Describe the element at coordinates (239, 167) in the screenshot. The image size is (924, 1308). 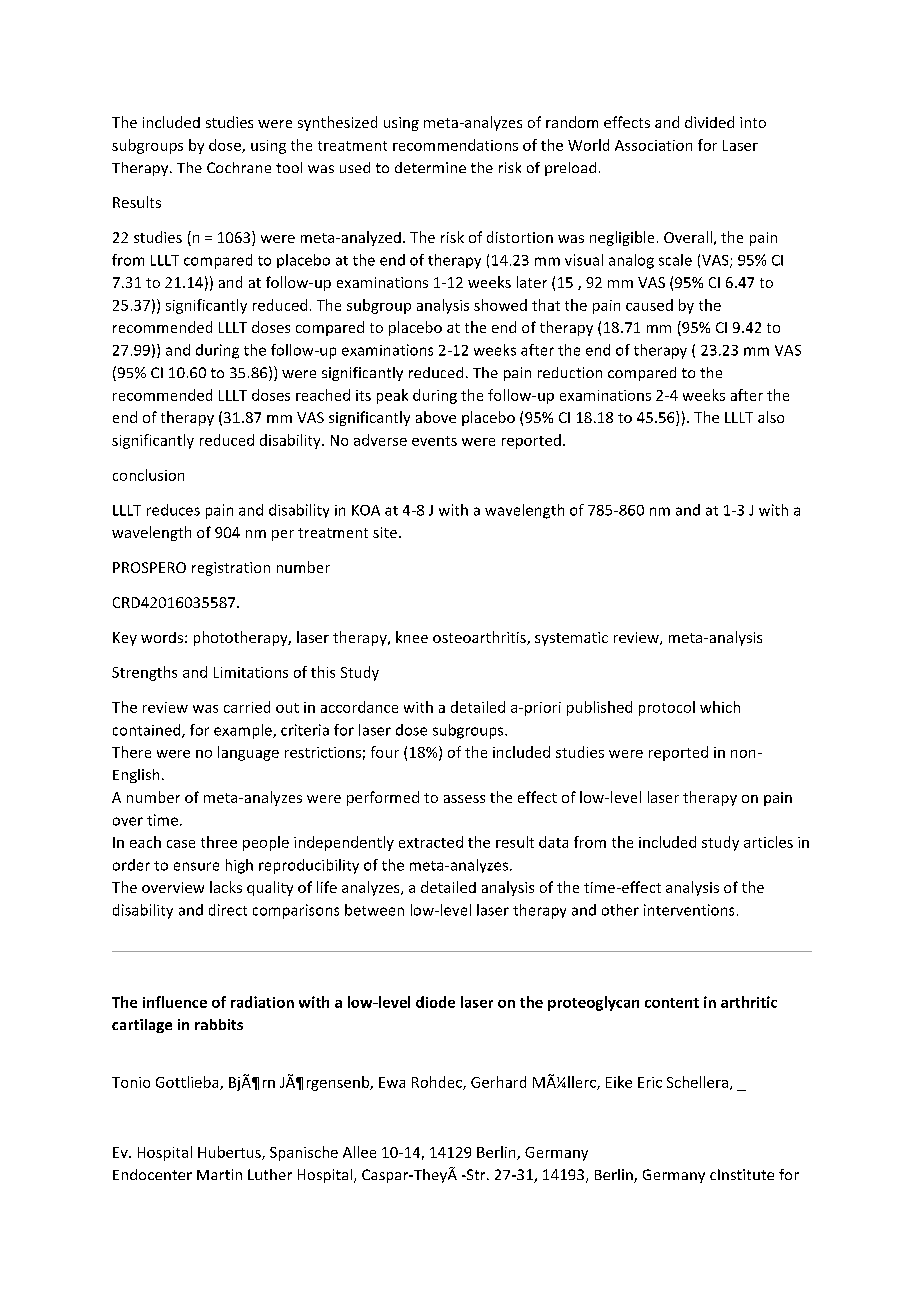
I see `Cochrane` at that location.
